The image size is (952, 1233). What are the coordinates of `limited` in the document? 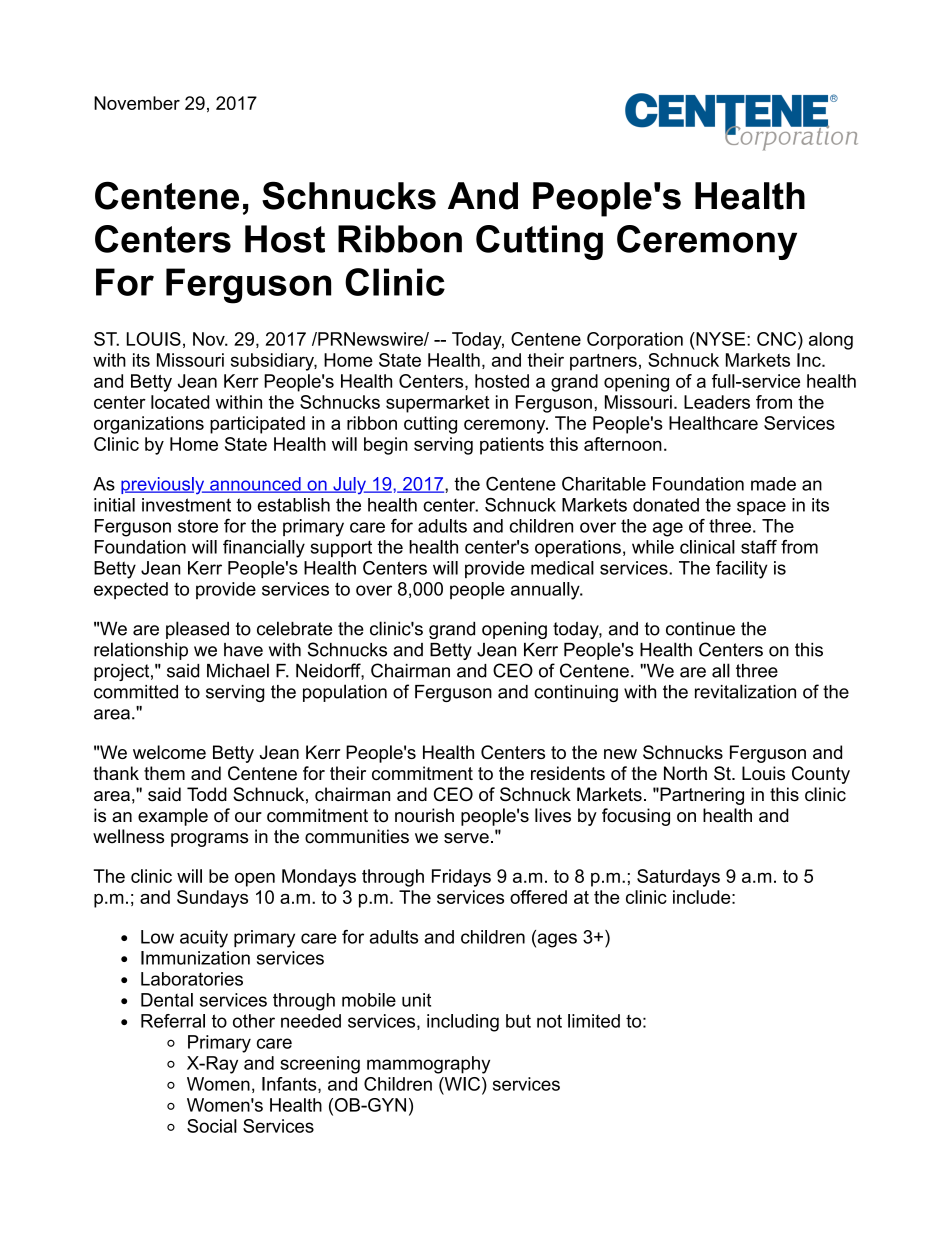 It's located at (594, 1021).
